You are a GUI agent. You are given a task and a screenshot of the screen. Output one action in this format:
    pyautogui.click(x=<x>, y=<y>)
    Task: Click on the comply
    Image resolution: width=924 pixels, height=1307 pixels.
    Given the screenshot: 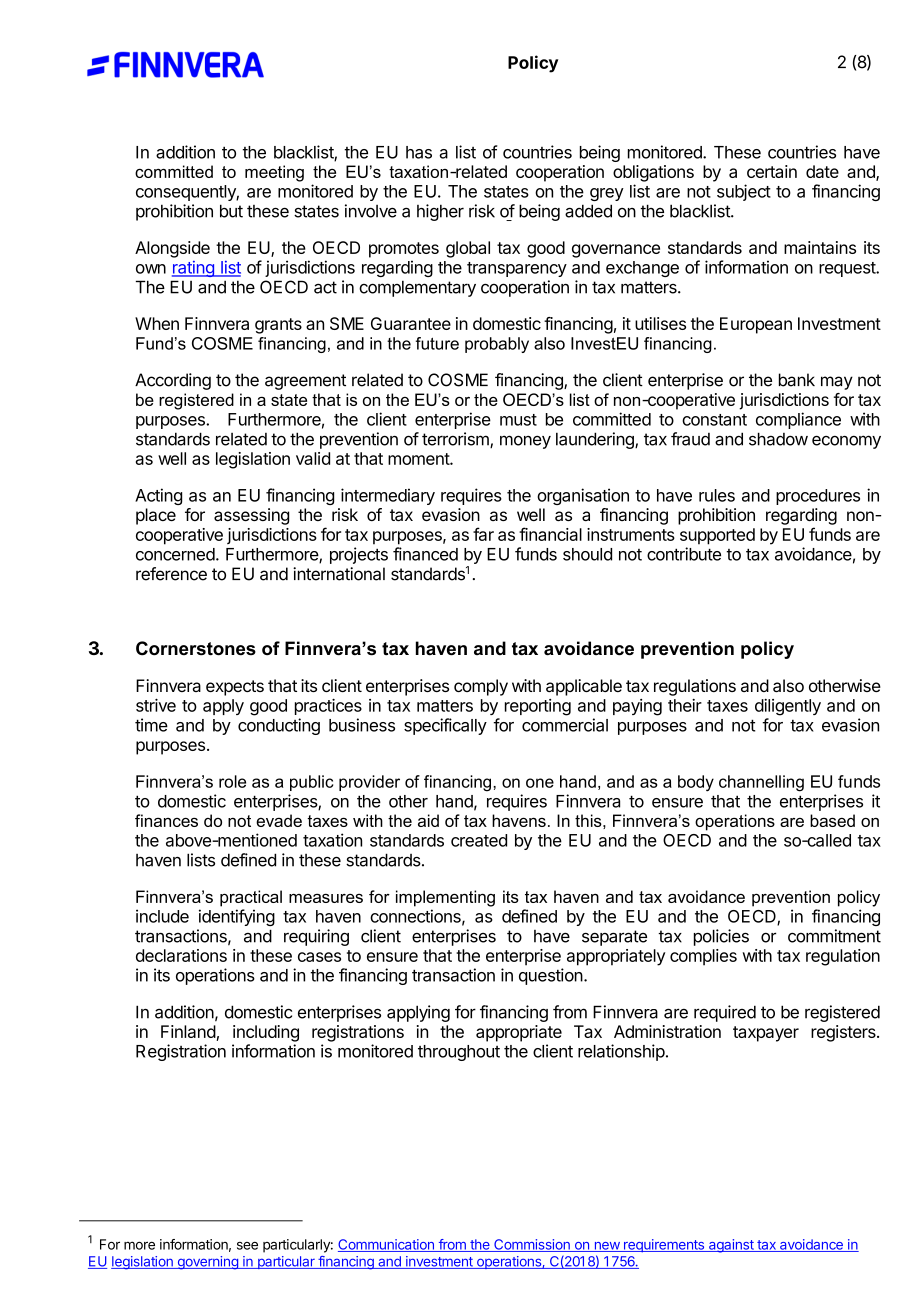 What is the action you would take?
    pyautogui.click(x=481, y=687)
